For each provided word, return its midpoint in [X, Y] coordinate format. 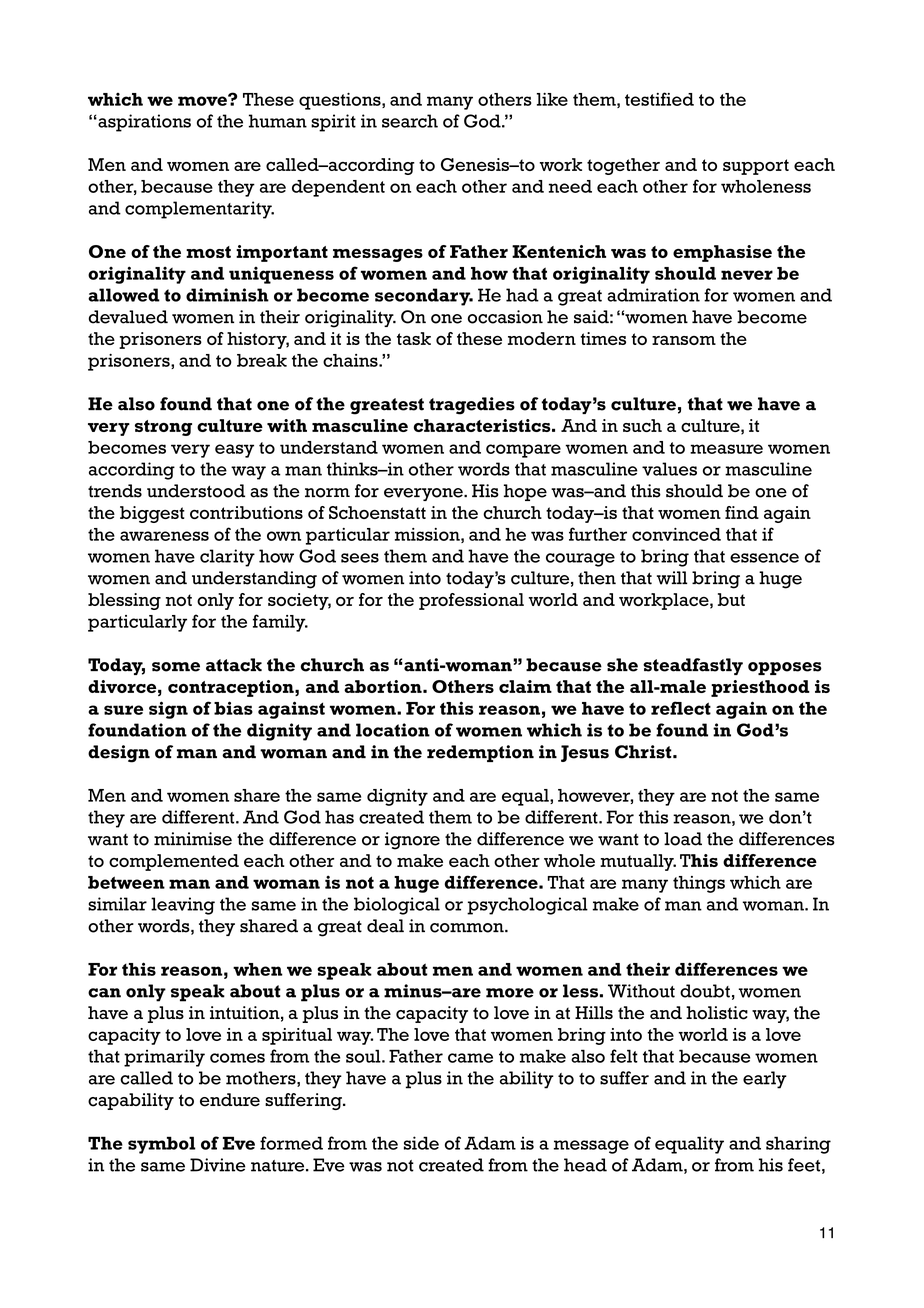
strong [163, 428]
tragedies [472, 406]
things [699, 884]
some [176, 667]
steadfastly [693, 666]
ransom [684, 340]
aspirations [143, 123]
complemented [174, 862]
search [410, 121]
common [468, 928]
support [756, 167]
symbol [162, 1145]
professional [471, 601]
